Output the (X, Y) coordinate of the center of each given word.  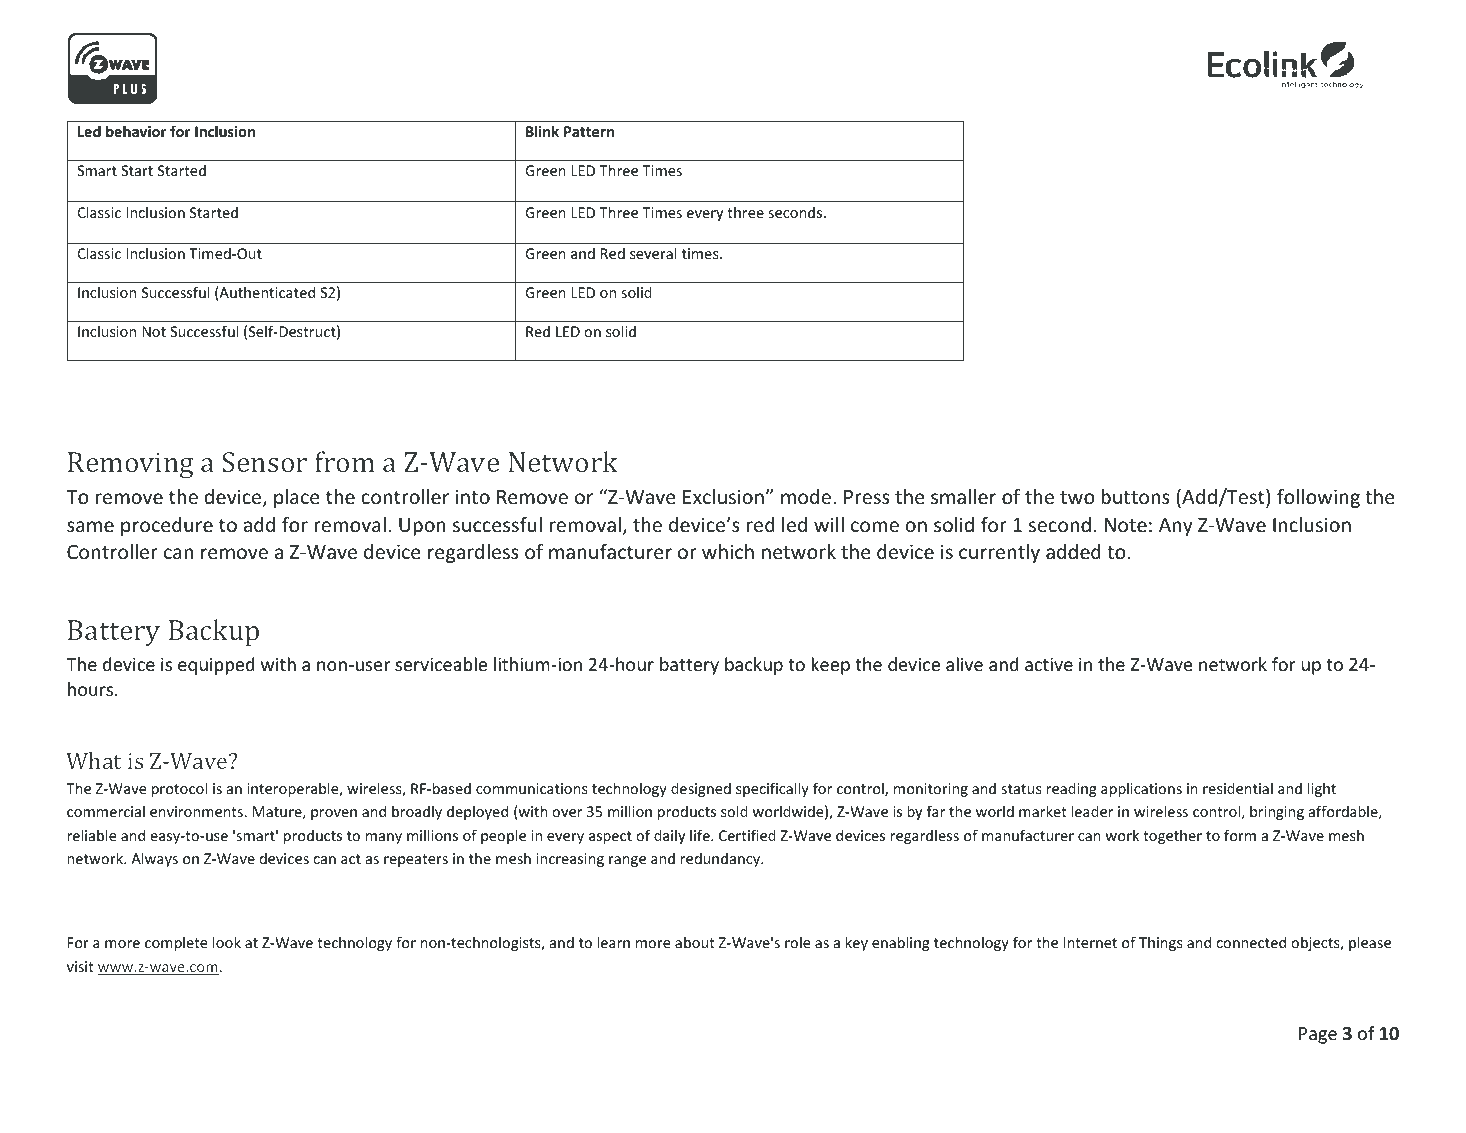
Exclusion (723, 496)
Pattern (589, 131)
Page (1318, 1035)
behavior (136, 131)
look (227, 942)
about (695, 942)
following (1318, 498)
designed (701, 789)
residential (1238, 788)
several (653, 253)
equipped (216, 666)
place (296, 498)
